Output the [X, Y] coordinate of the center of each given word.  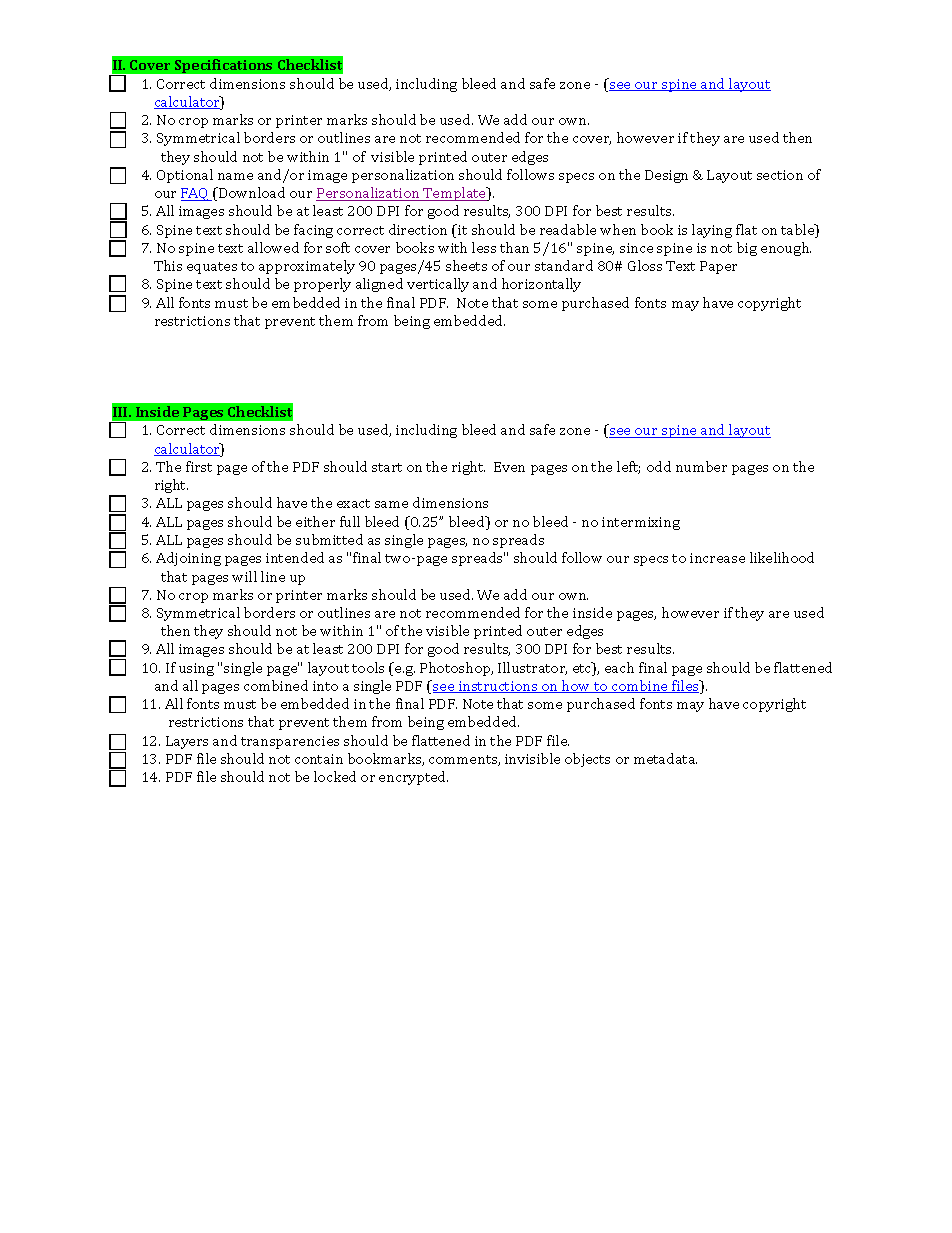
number [701, 466]
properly [322, 285]
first [199, 466]
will [244, 576]
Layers [187, 742]
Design [666, 176]
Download [251, 192]
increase [717, 558]
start [387, 467]
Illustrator [532, 668]
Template [454, 194]
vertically [438, 285]
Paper [718, 267]
